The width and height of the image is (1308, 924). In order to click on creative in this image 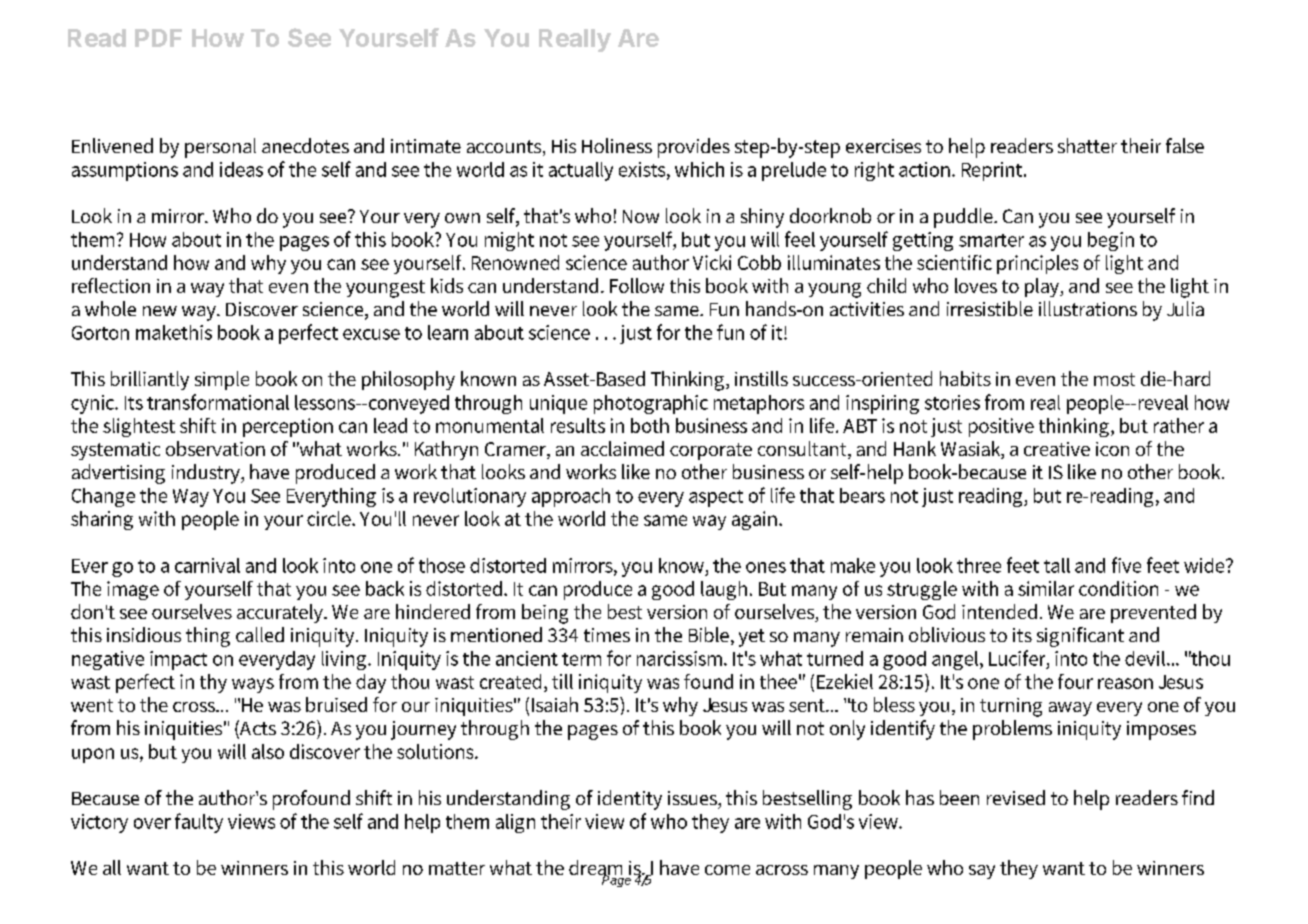, I will do `click(1057, 449)`.
